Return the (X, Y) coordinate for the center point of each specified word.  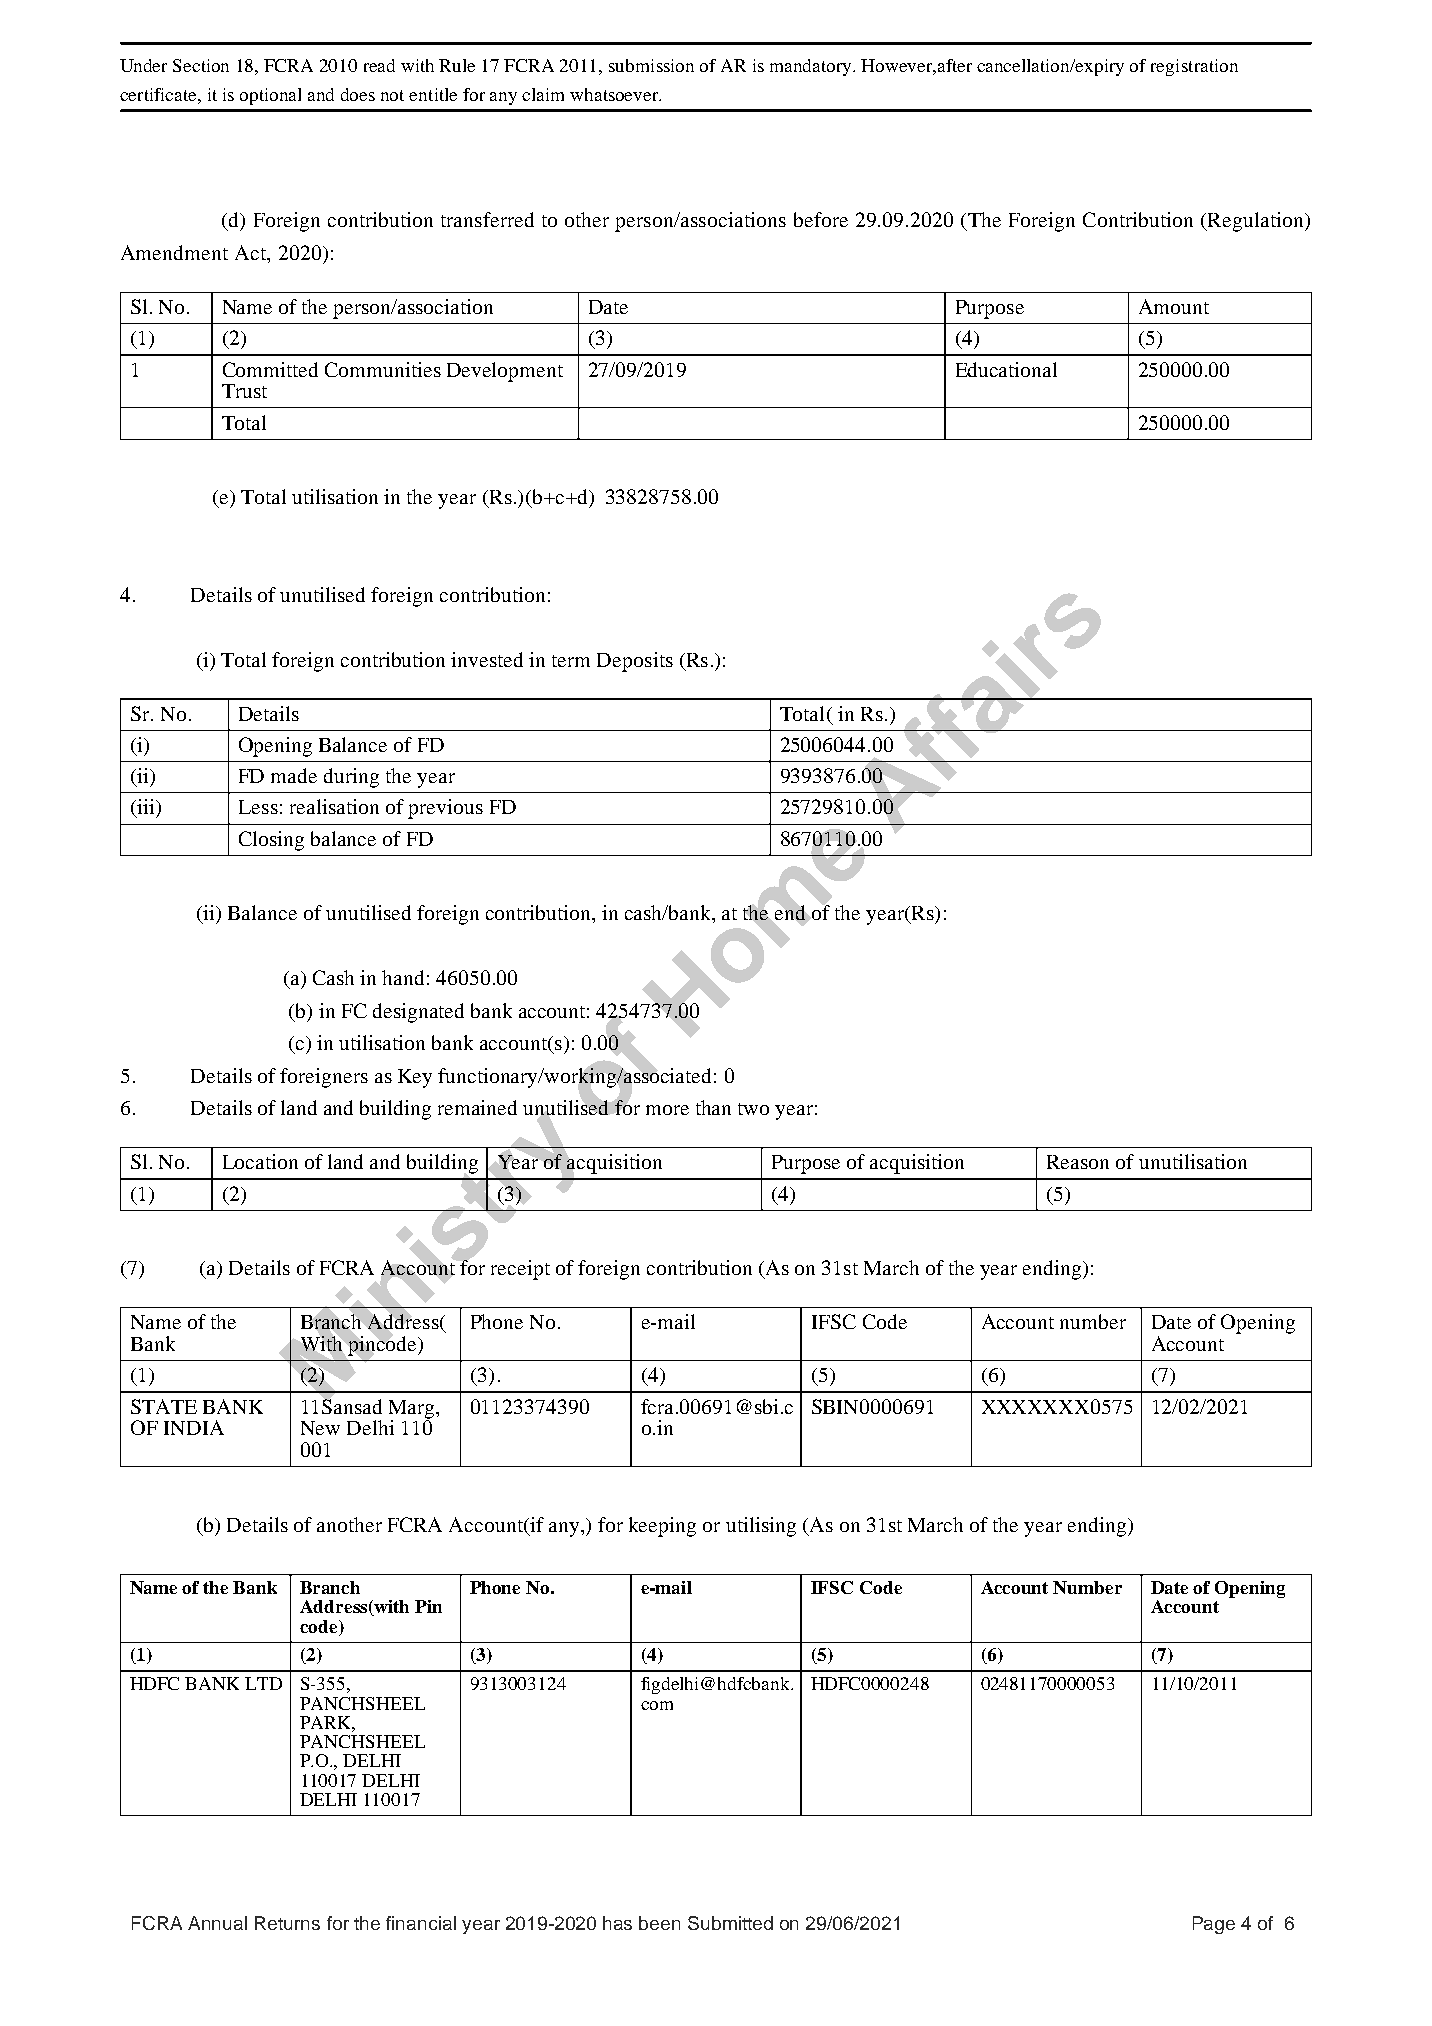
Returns (287, 1923)
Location (260, 1161)
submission (651, 65)
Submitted (730, 1923)
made (294, 775)
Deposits (635, 662)
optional (270, 96)
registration (1194, 67)
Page (1214, 1925)
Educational (1006, 369)
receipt (520, 1270)
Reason (1078, 1162)
